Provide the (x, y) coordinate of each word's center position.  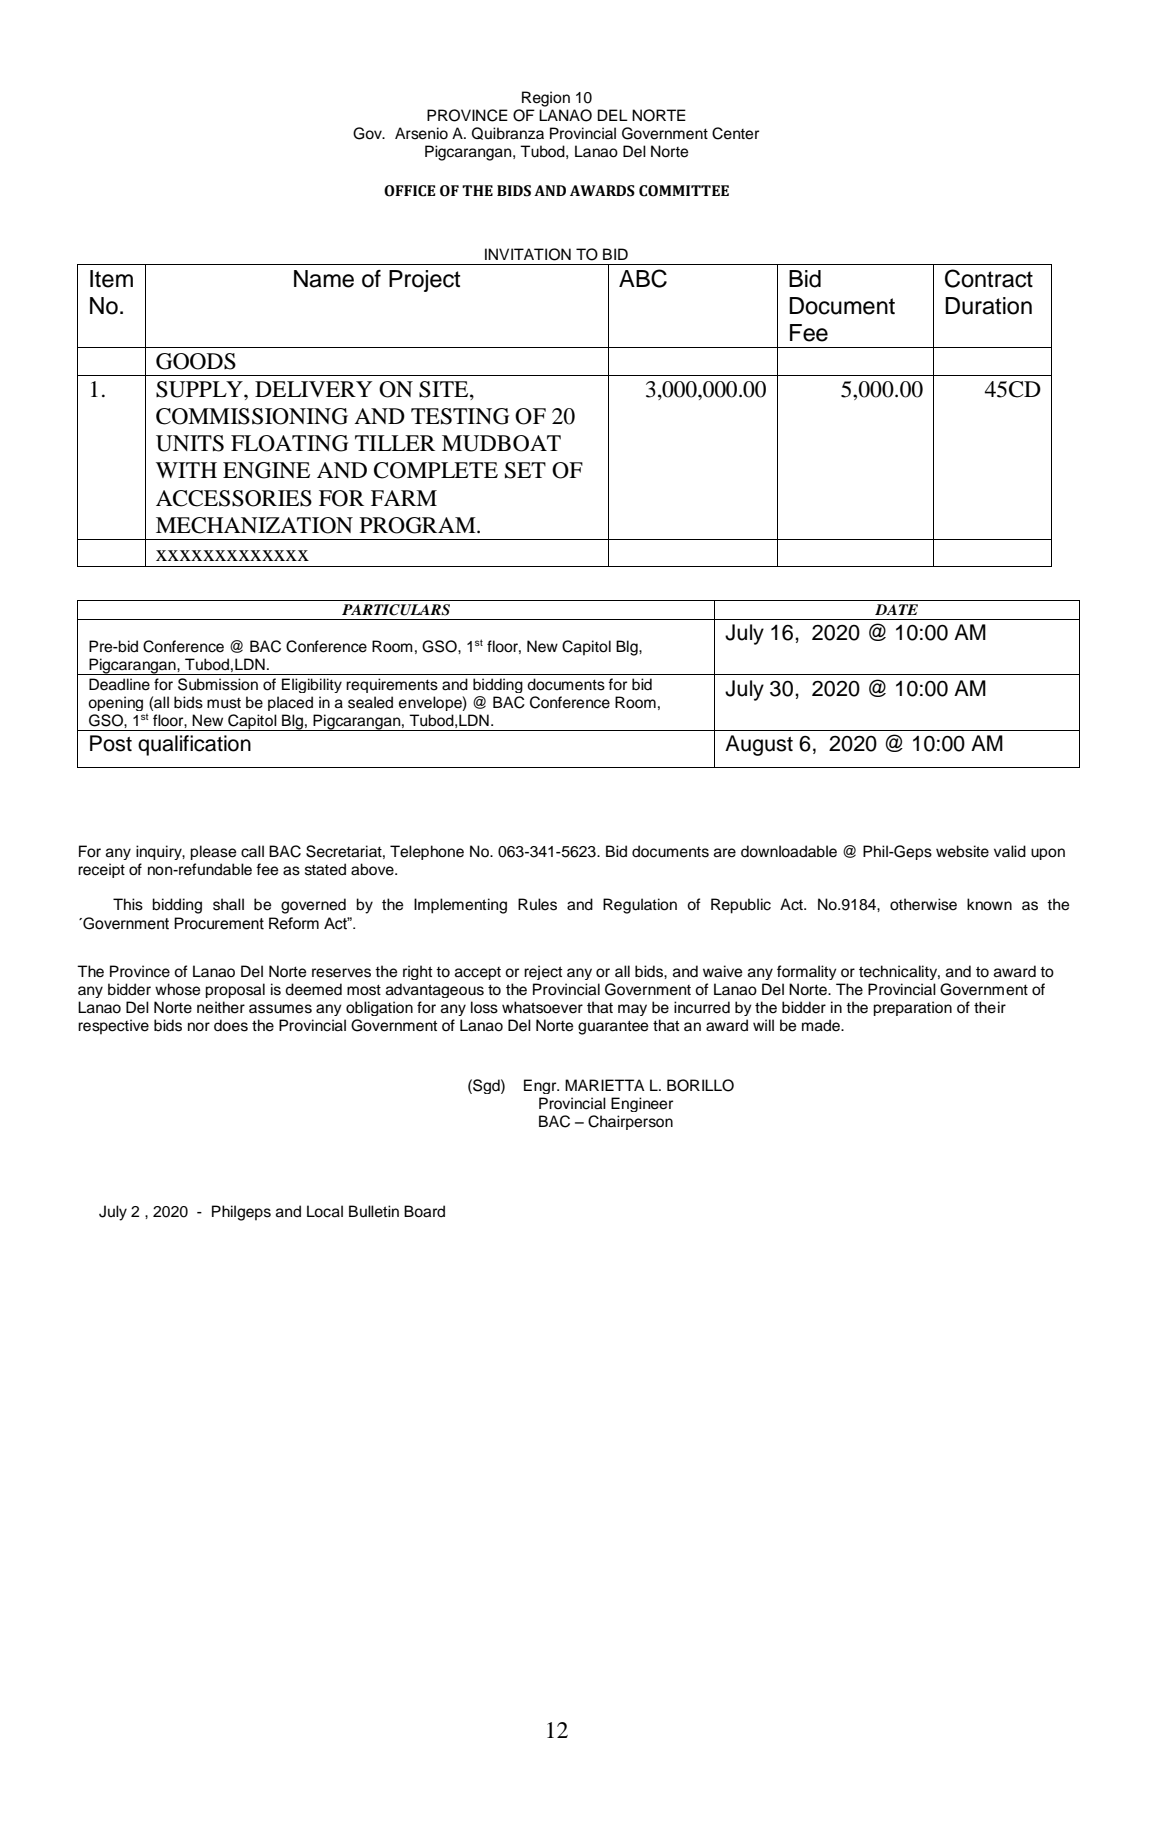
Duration (988, 306)
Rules (537, 904)
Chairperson (630, 1122)
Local (325, 1211)
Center (735, 133)
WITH (186, 470)
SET (525, 470)
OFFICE (409, 191)
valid (1010, 851)
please (213, 852)
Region (546, 99)
